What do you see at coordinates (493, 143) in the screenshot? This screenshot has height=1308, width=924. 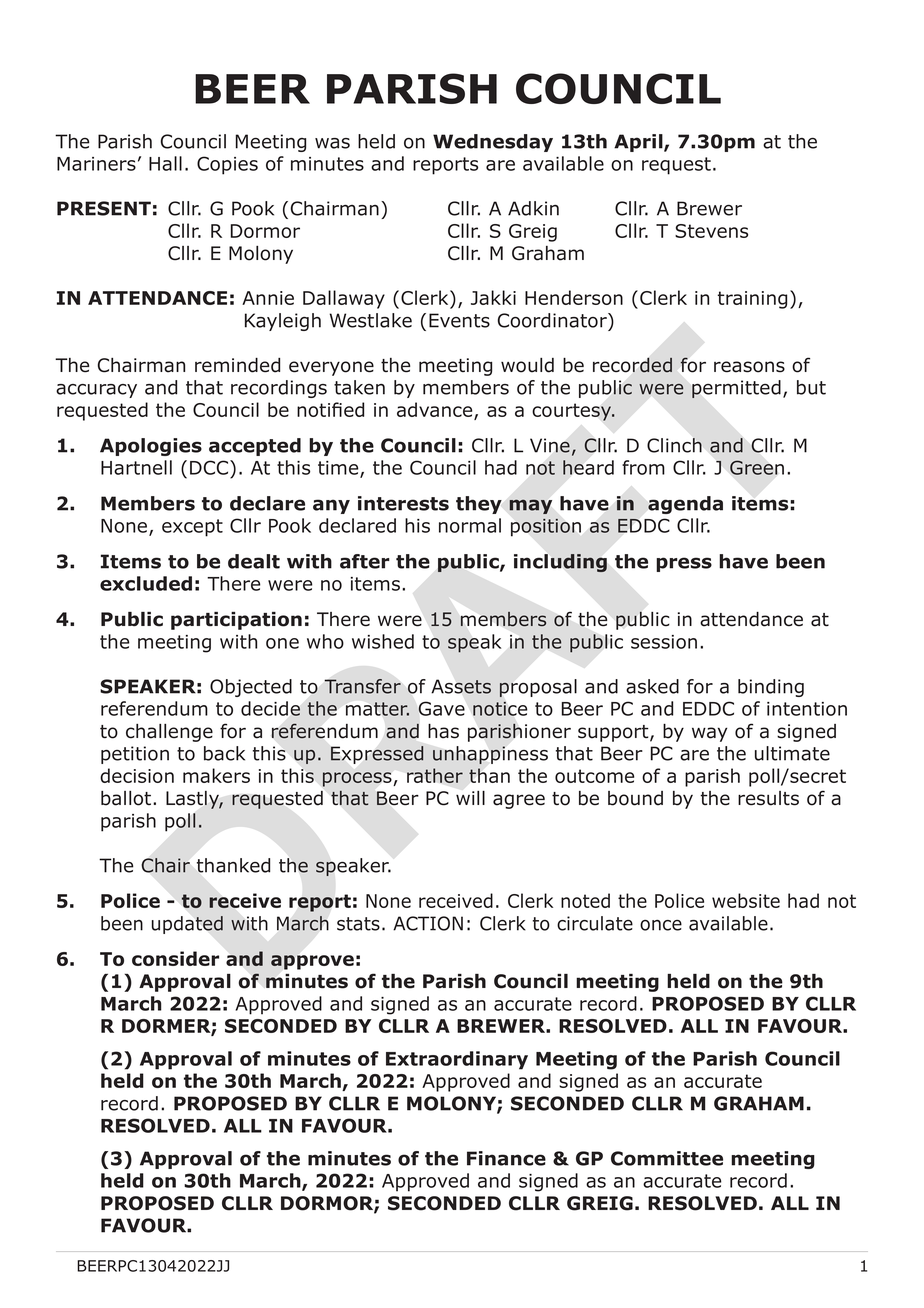 I see `Wednesday` at bounding box center [493, 143].
